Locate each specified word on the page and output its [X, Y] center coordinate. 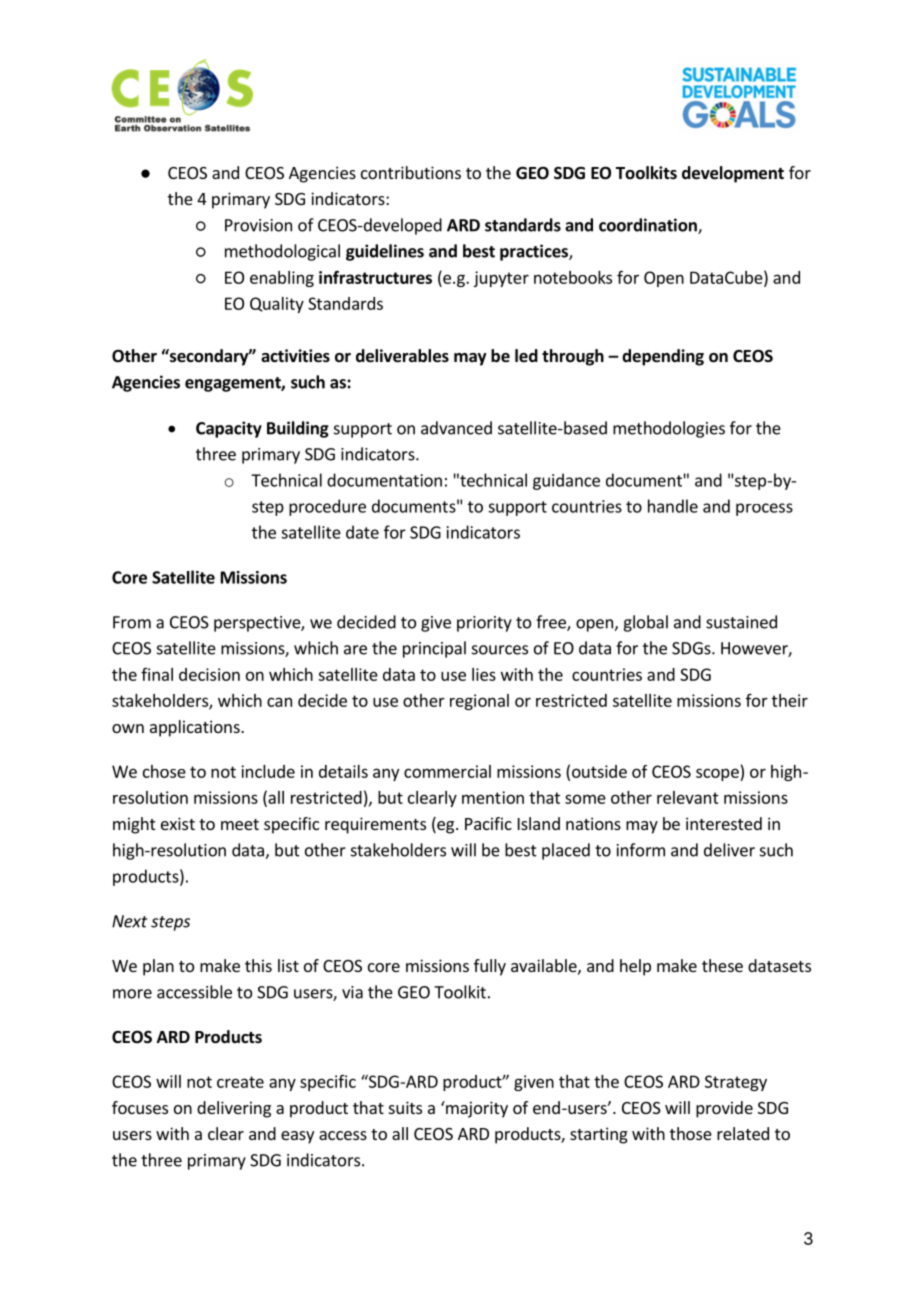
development [733, 174]
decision [209, 674]
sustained [741, 622]
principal [434, 649]
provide [724, 1109]
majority [476, 1109]
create [240, 1082]
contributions [411, 172]
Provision [258, 225]
